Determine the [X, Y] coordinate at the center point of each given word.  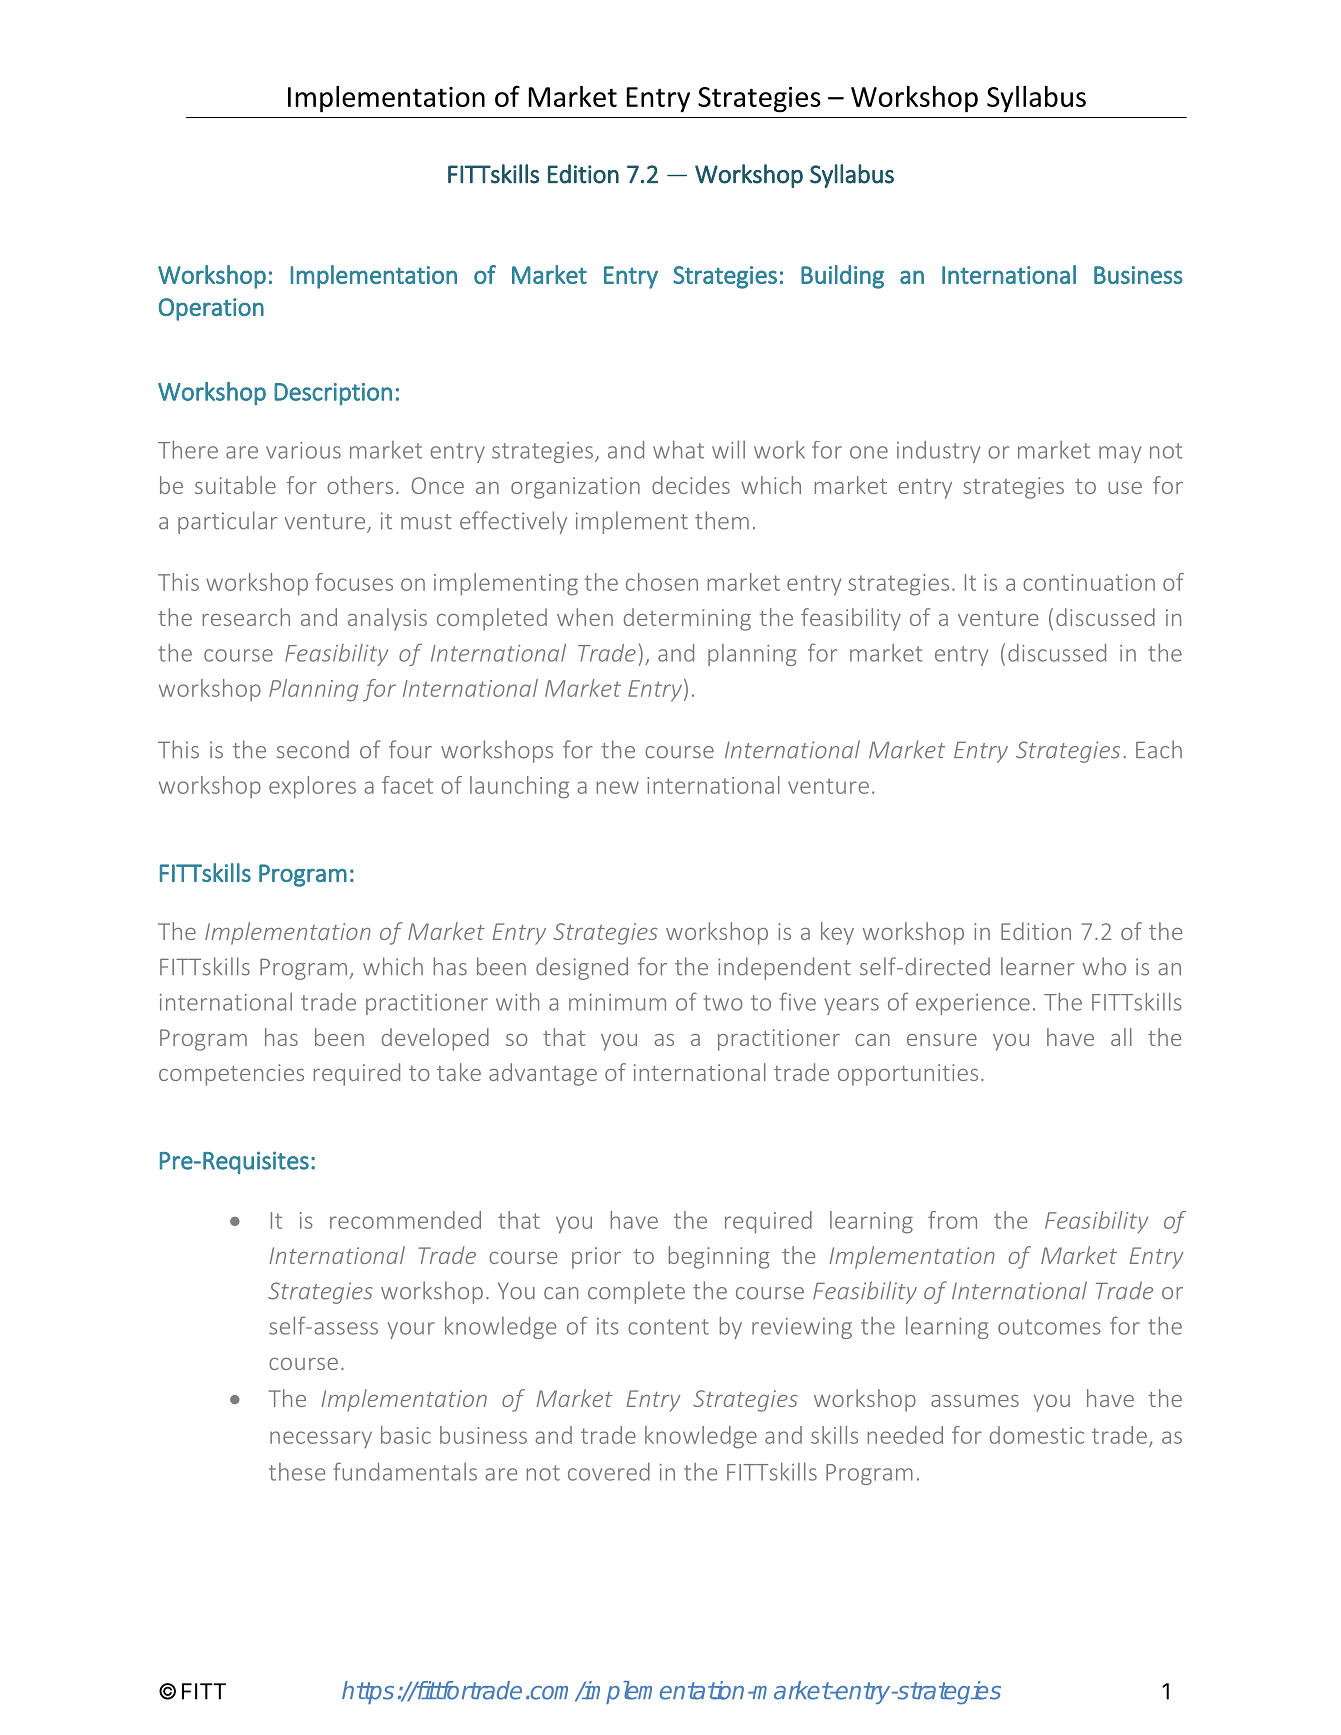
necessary [321, 1439]
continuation [1089, 582]
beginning [719, 1257]
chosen [662, 582]
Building [842, 277]
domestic [1037, 1435]
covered [609, 1472]
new [618, 787]
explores [312, 787]
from [952, 1220]
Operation [211, 309]
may [1120, 454]
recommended [405, 1220]
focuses [354, 582]
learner [1037, 966]
